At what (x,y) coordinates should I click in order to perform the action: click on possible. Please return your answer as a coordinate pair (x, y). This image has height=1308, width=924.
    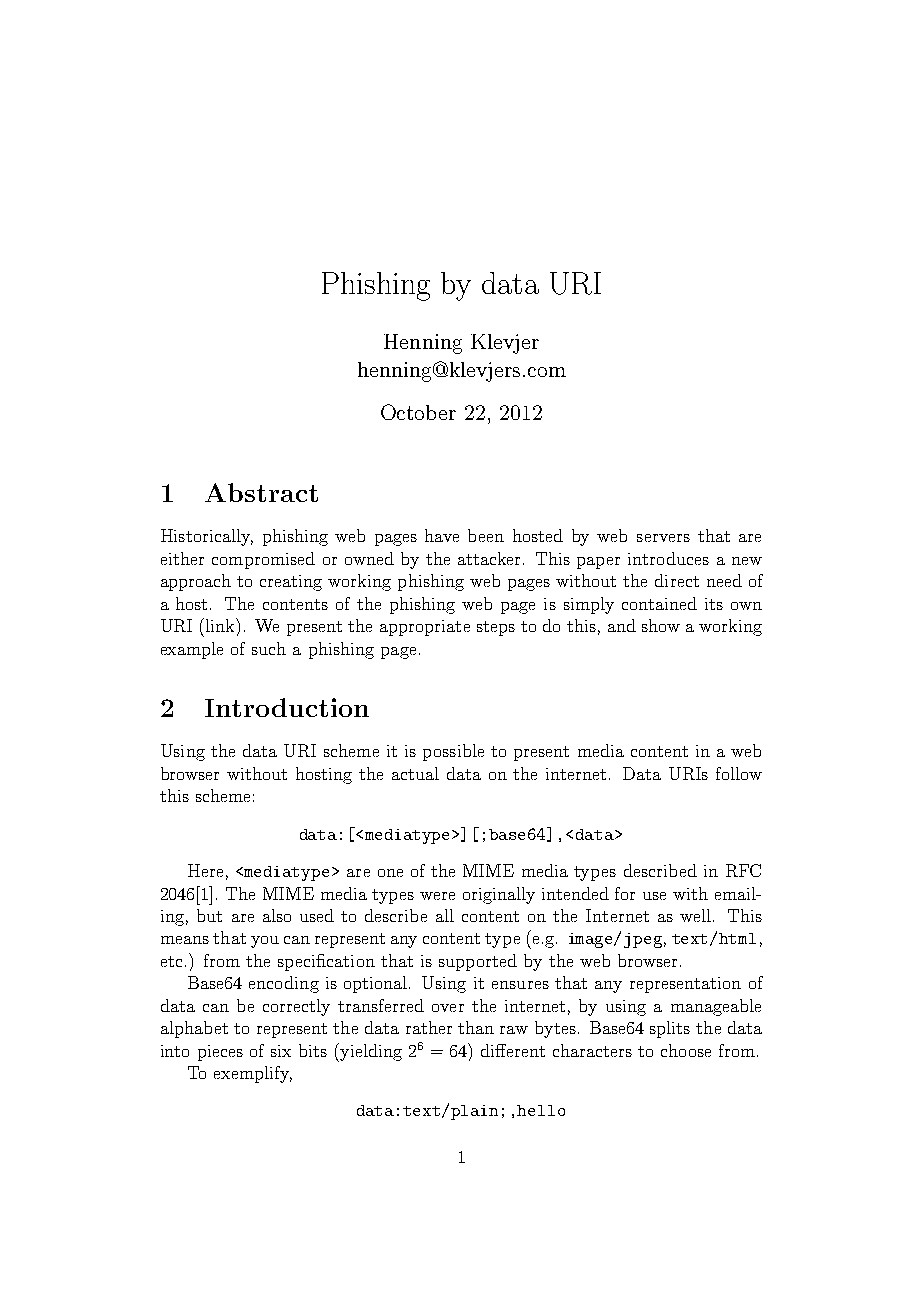
    Looking at the image, I should click on (453, 752).
